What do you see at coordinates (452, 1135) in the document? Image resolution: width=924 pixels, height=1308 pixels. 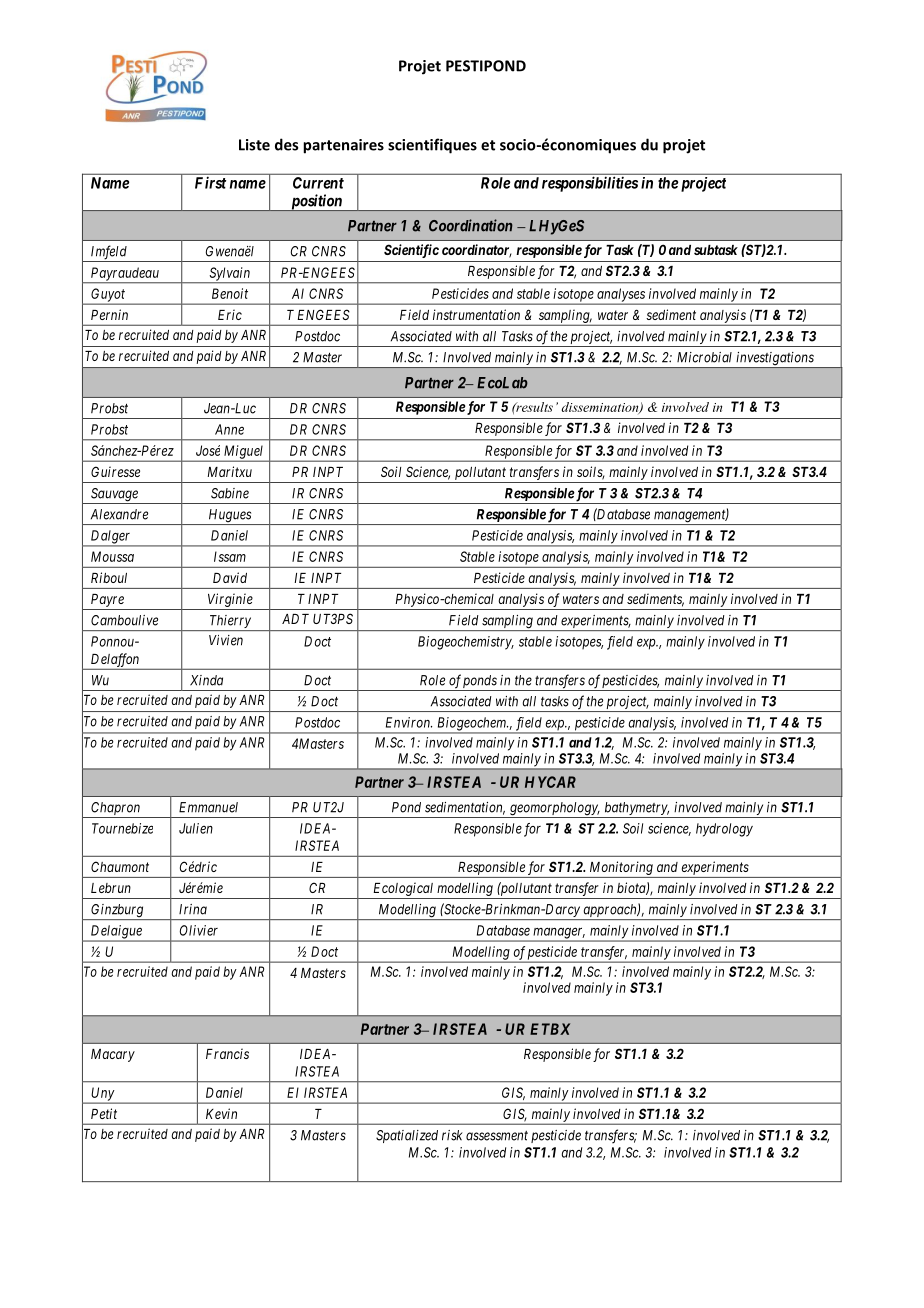 I see `risk` at bounding box center [452, 1135].
